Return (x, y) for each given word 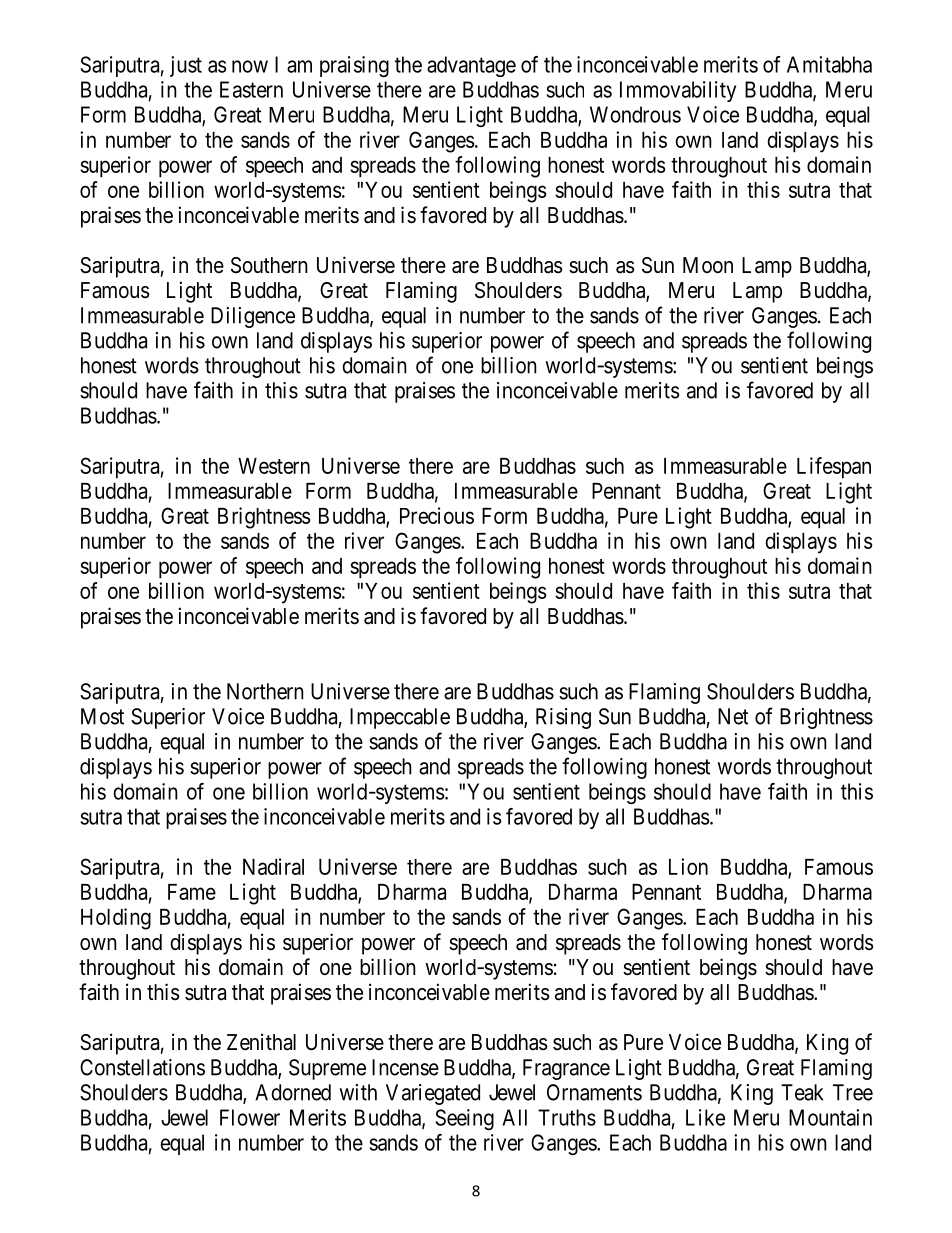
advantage (471, 66)
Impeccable (400, 718)
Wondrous (635, 114)
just (186, 66)
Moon (708, 265)
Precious (437, 515)
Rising (563, 718)
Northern (265, 691)
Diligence (253, 317)
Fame (192, 892)
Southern (269, 265)
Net (733, 716)
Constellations (142, 1067)
